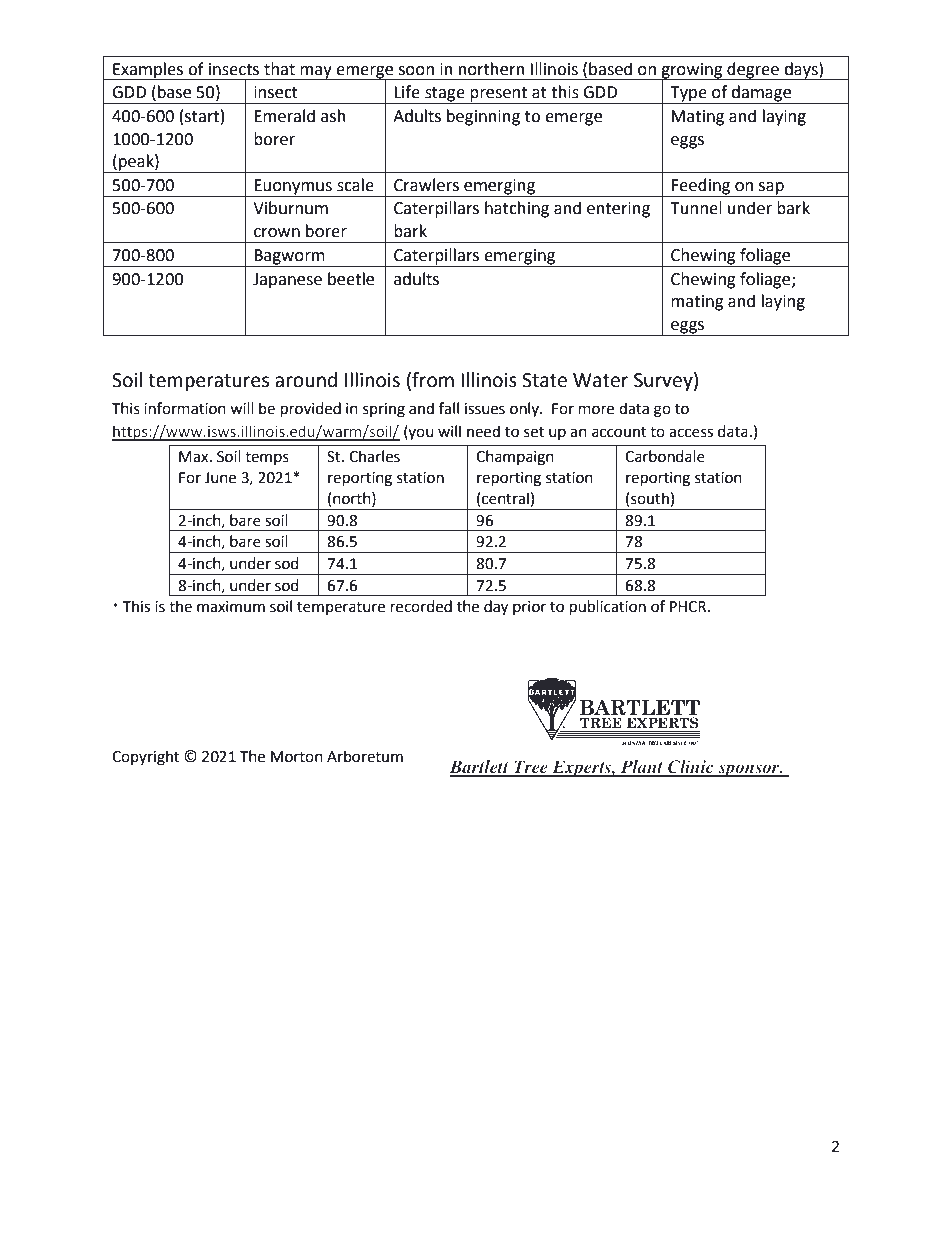  I want to click on Clinic, so click(691, 768).
